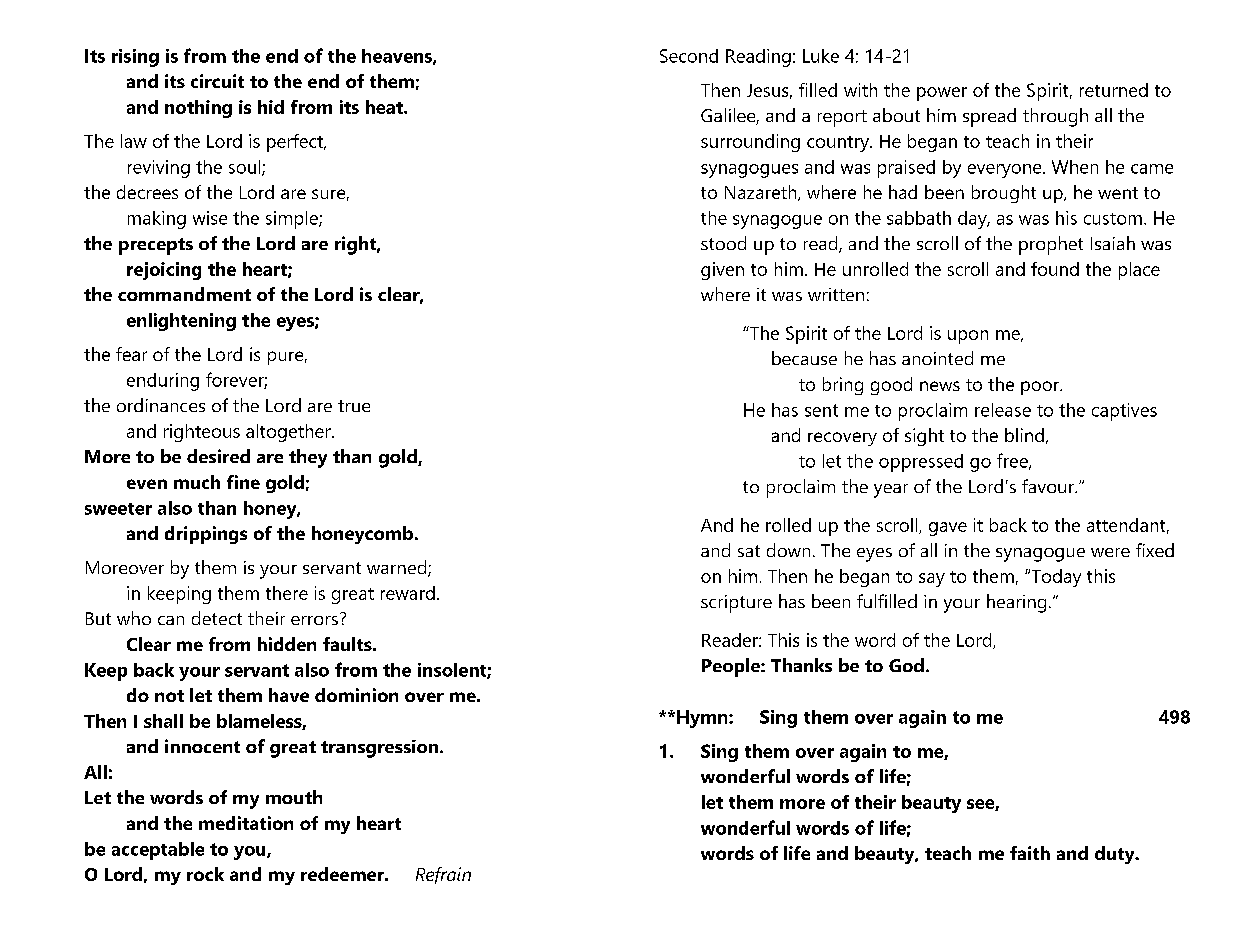 The width and height of the image is (1233, 952). Describe the element at coordinates (821, 410) in the image. I see `sent` at that location.
